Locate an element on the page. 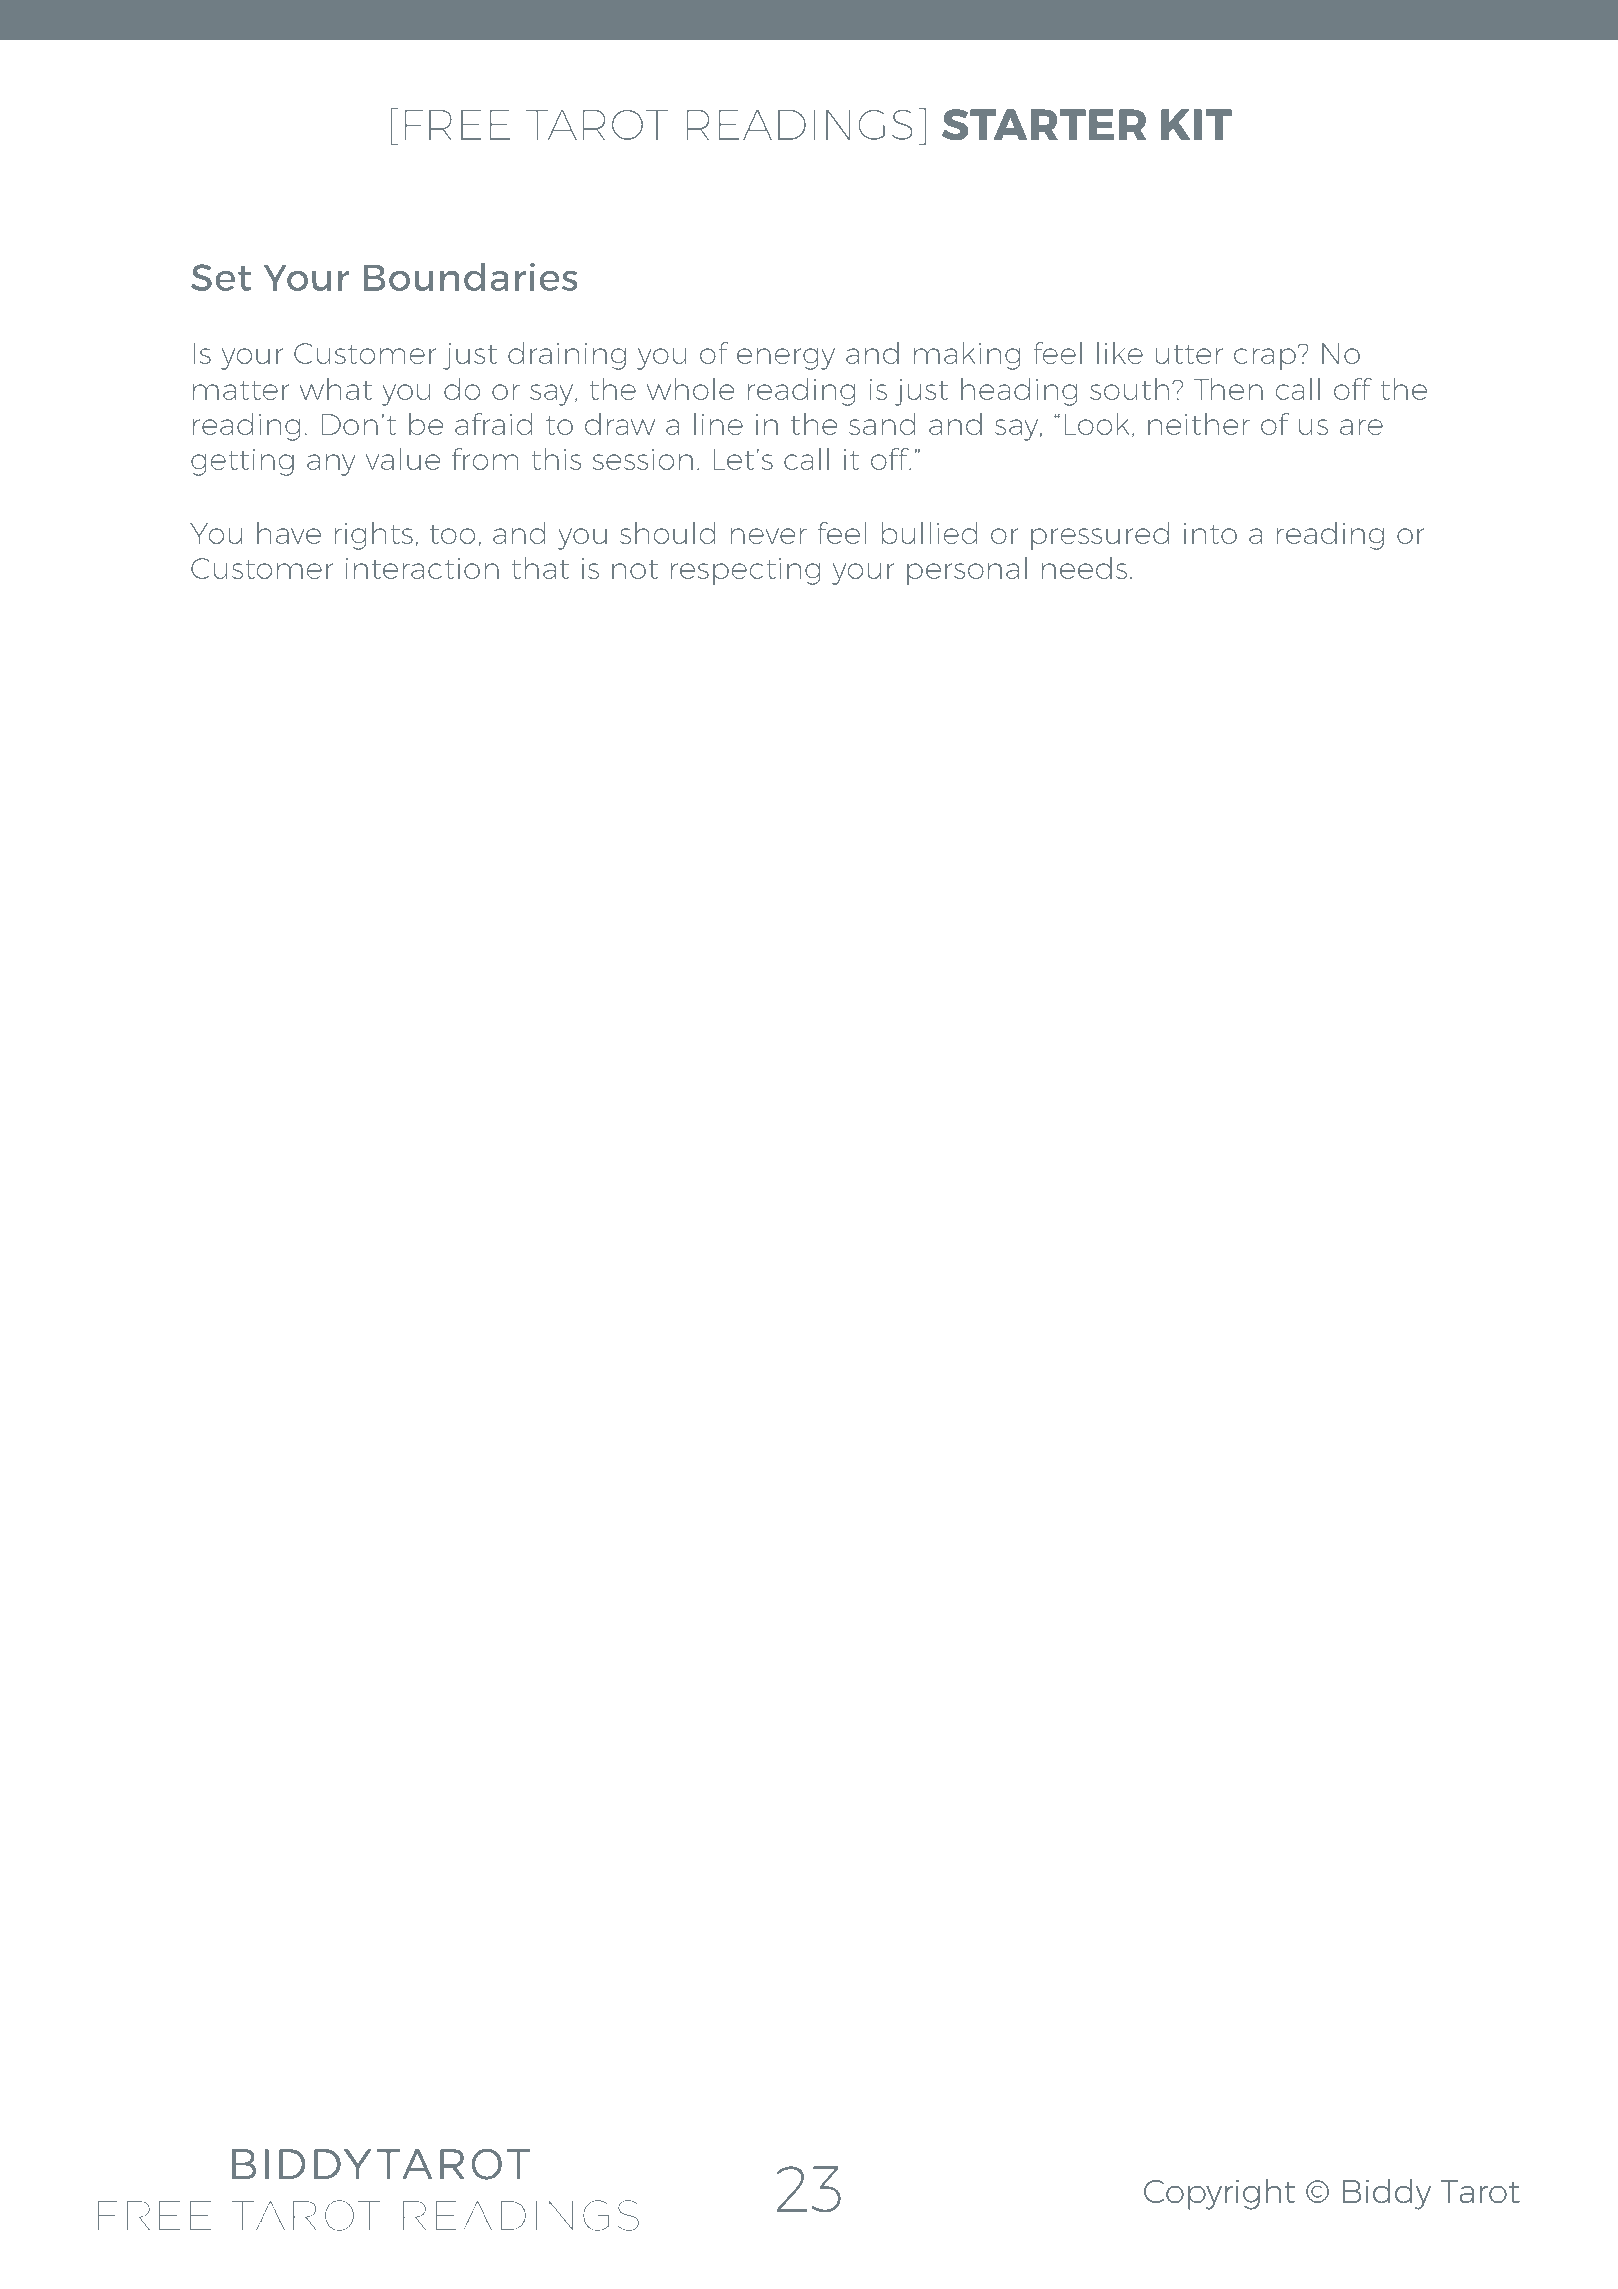 This document has width=1618, height=2289. FREE is located at coordinates (457, 125).
